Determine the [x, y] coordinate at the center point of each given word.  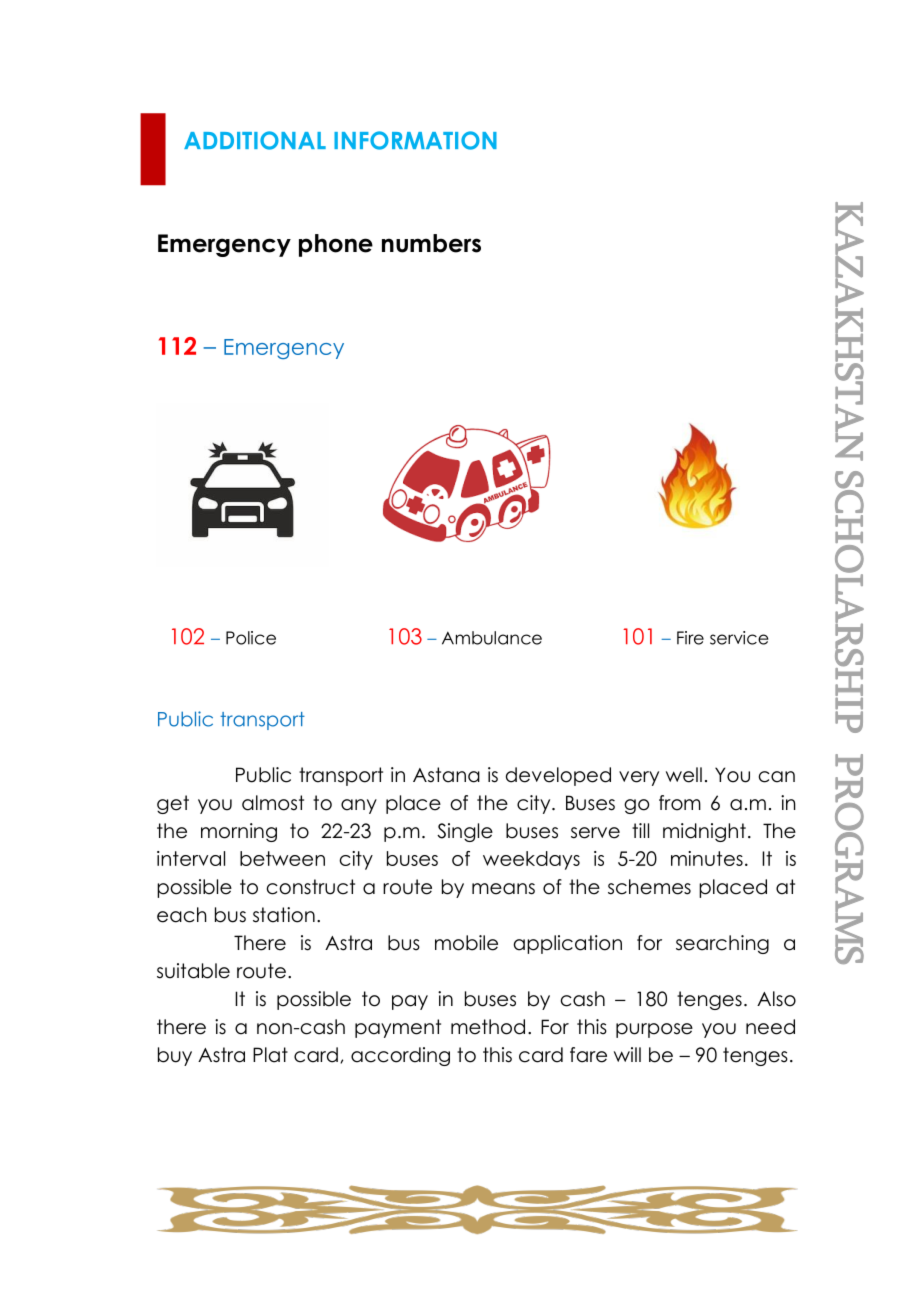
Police [251, 638]
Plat [270, 1055]
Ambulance [492, 638]
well [684, 775]
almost [273, 803]
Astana [446, 775]
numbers [431, 243]
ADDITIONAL [255, 140]
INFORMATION [415, 140]
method [488, 1027]
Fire [690, 638]
